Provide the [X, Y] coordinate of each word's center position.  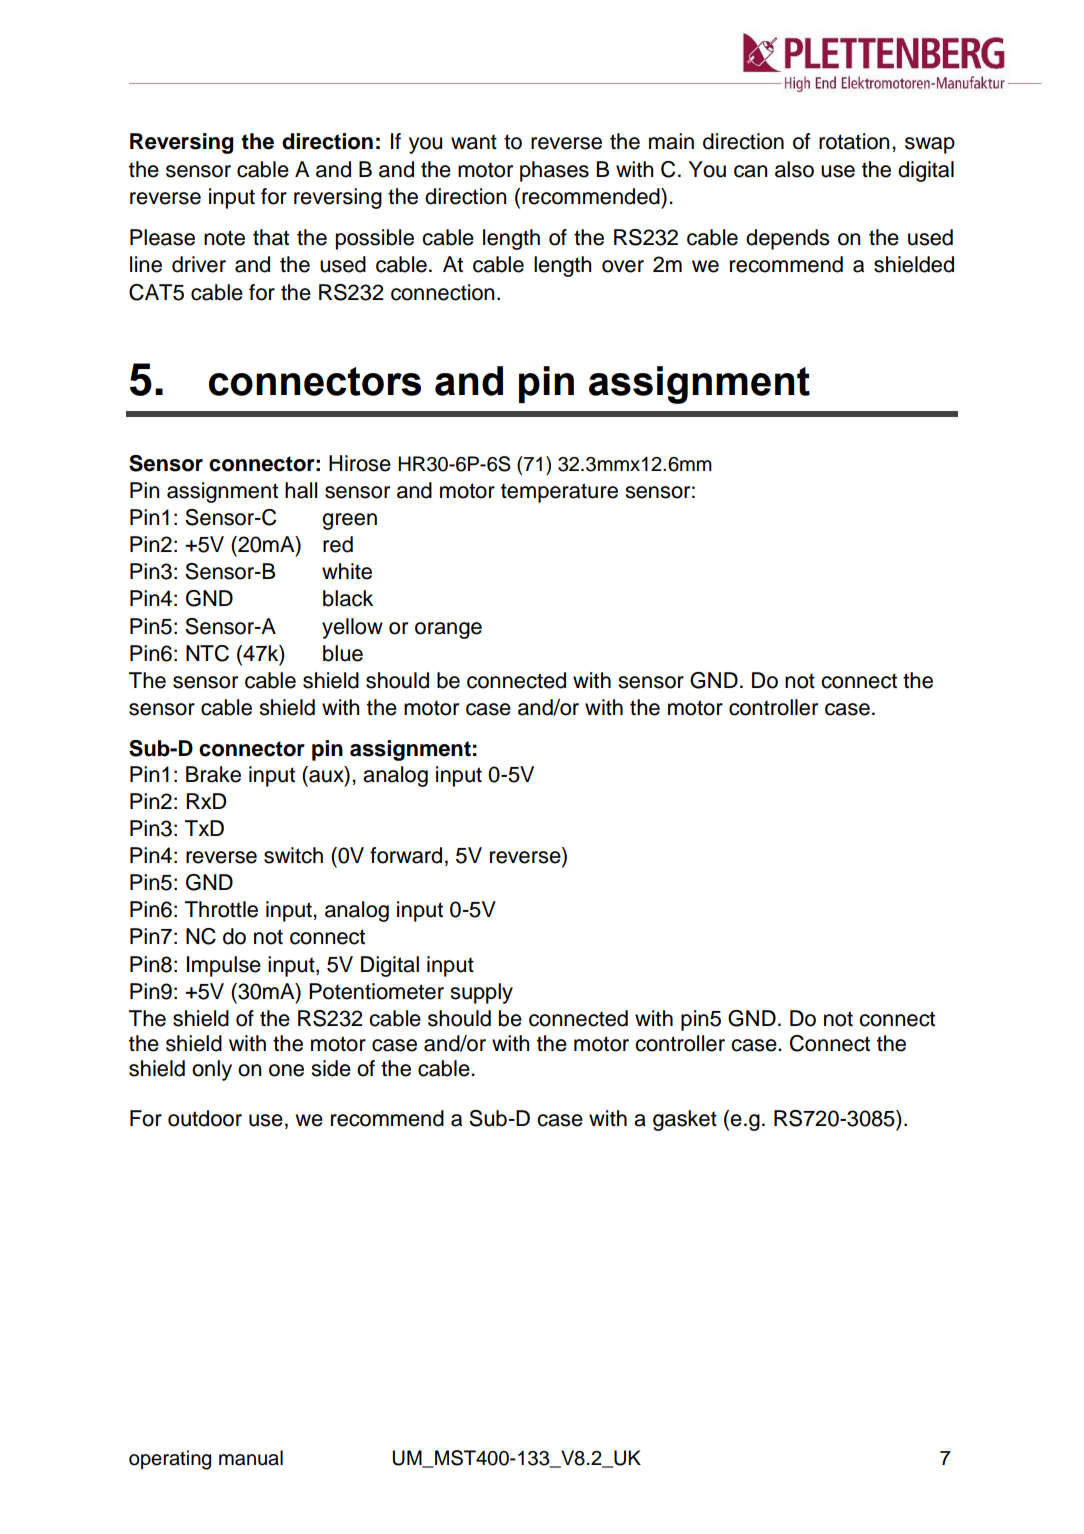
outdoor [205, 1118]
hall [301, 490]
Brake [213, 774]
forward [406, 855]
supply [481, 993]
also [794, 169]
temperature [559, 493]
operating [170, 1460]
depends [788, 239]
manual [251, 1458]
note [224, 238]
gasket [685, 1120]
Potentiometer [376, 991]
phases [554, 171]
